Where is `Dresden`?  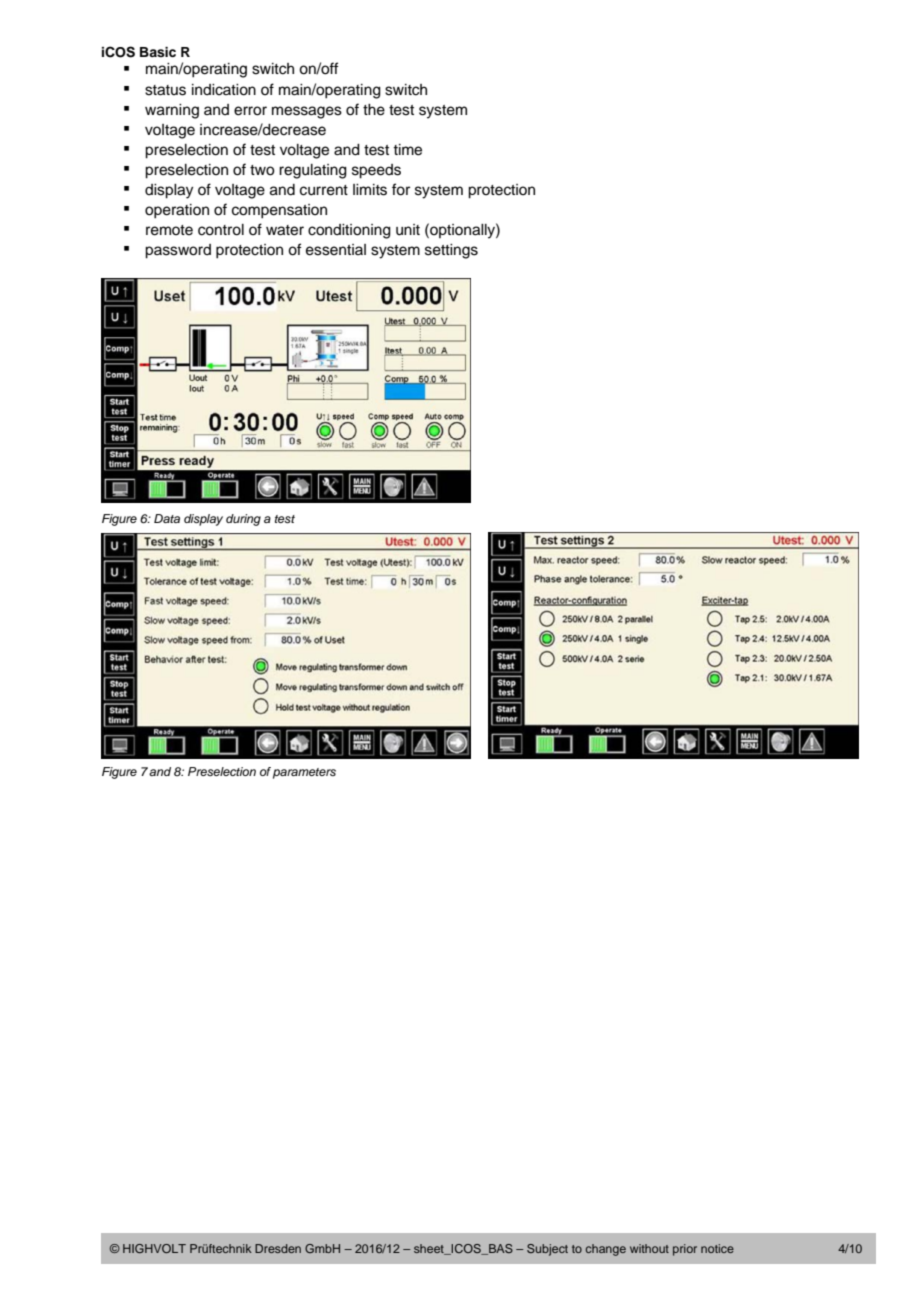 Dresden is located at coordinates (278, 1248).
